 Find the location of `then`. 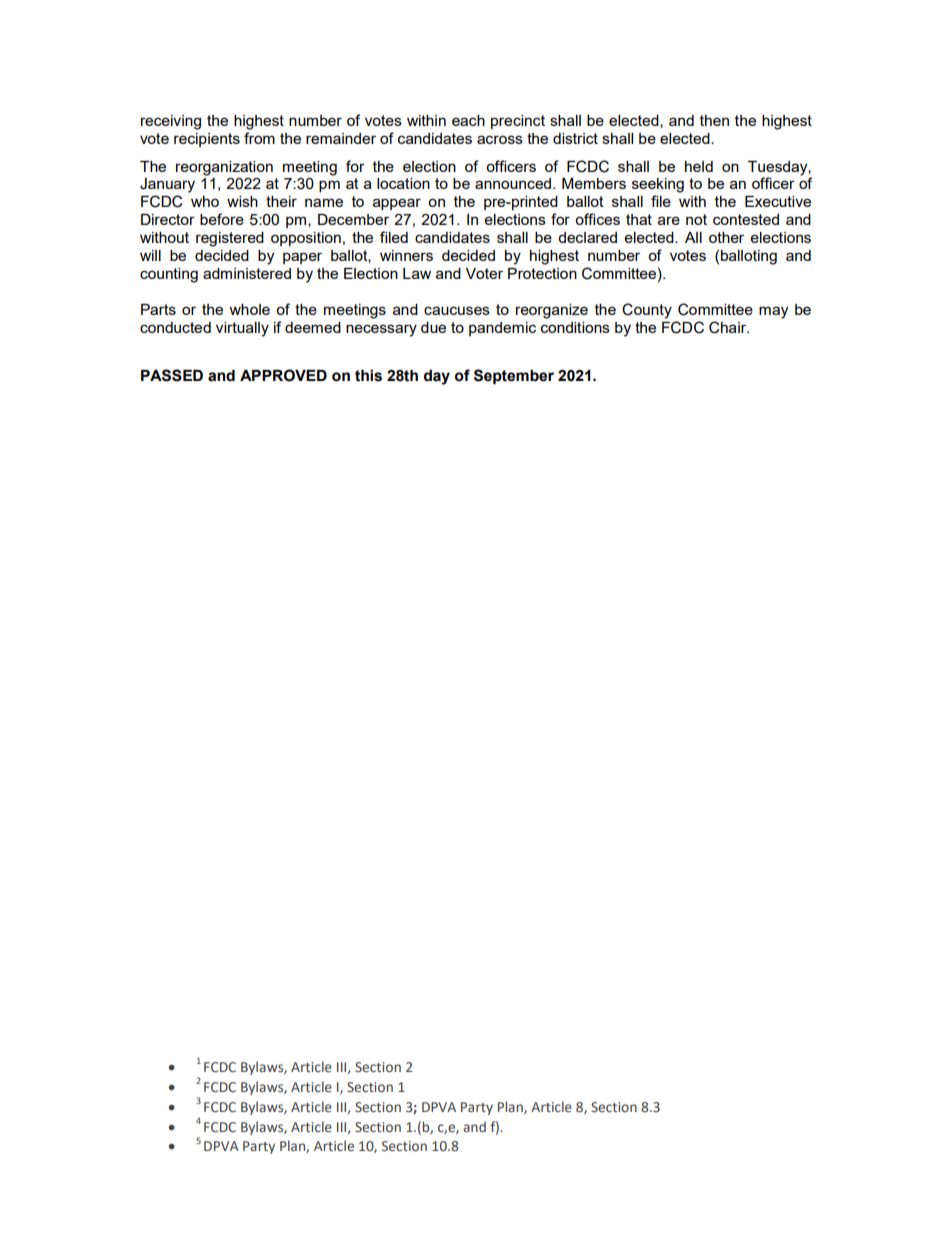

then is located at coordinates (714, 120).
